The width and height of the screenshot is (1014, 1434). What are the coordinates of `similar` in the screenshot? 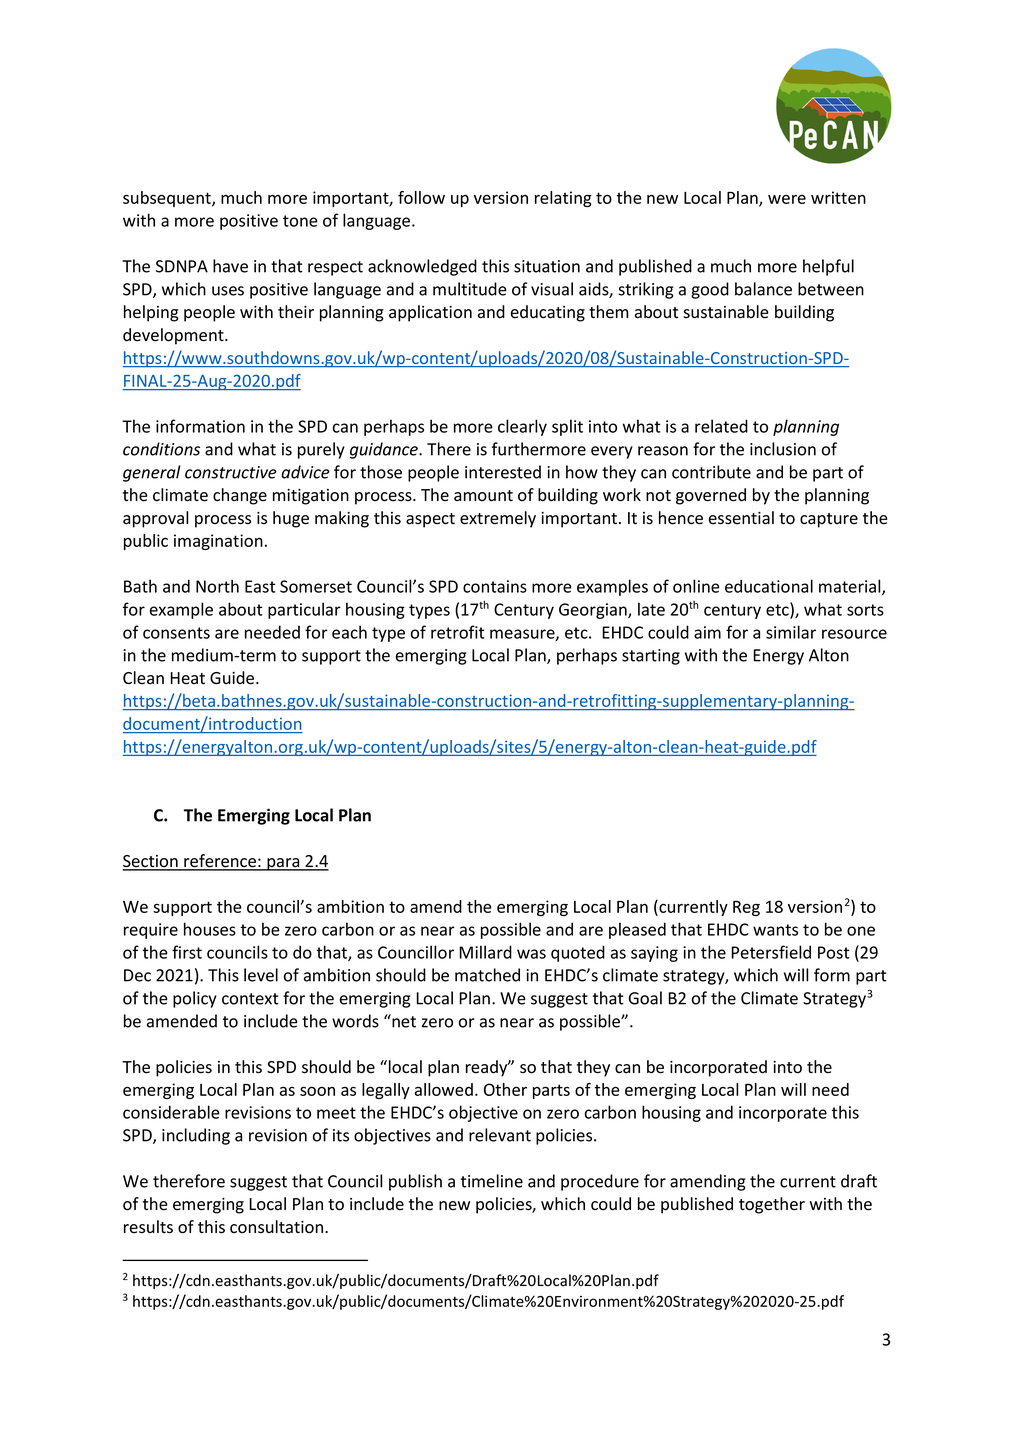 It's located at (791, 632).
